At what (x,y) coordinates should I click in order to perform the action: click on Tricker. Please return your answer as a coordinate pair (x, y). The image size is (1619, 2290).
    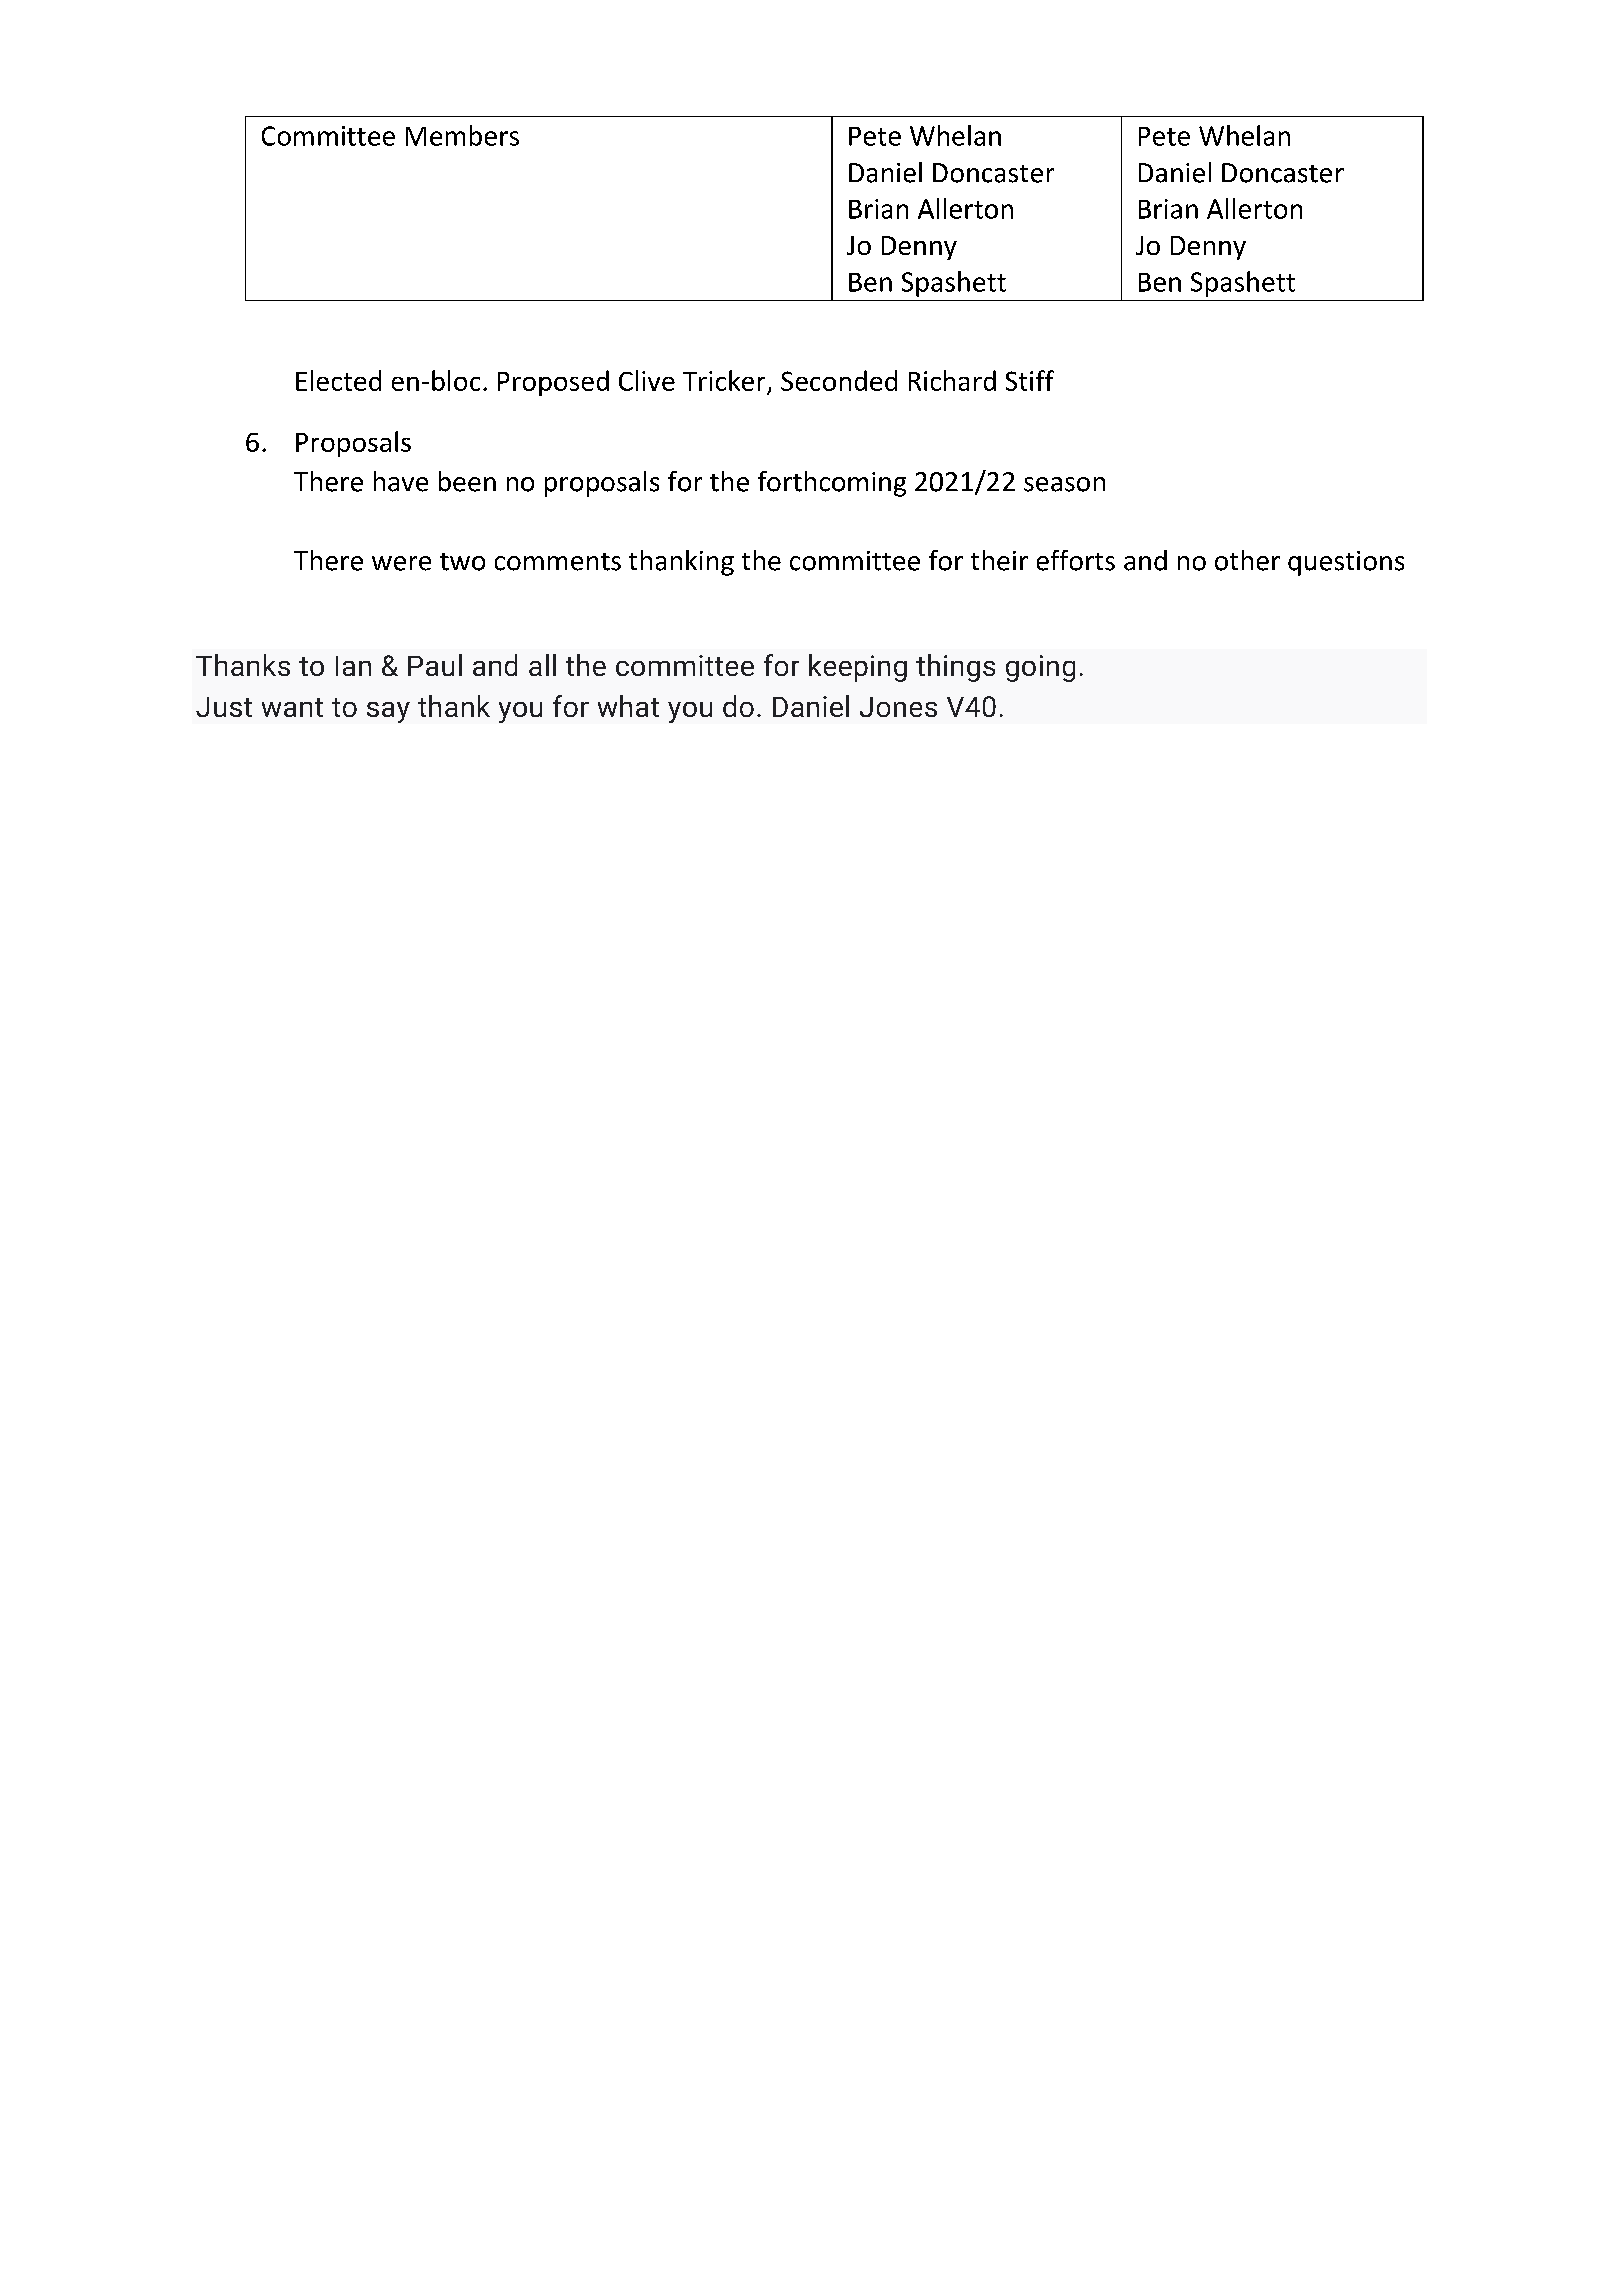
    Looking at the image, I should click on (724, 380).
